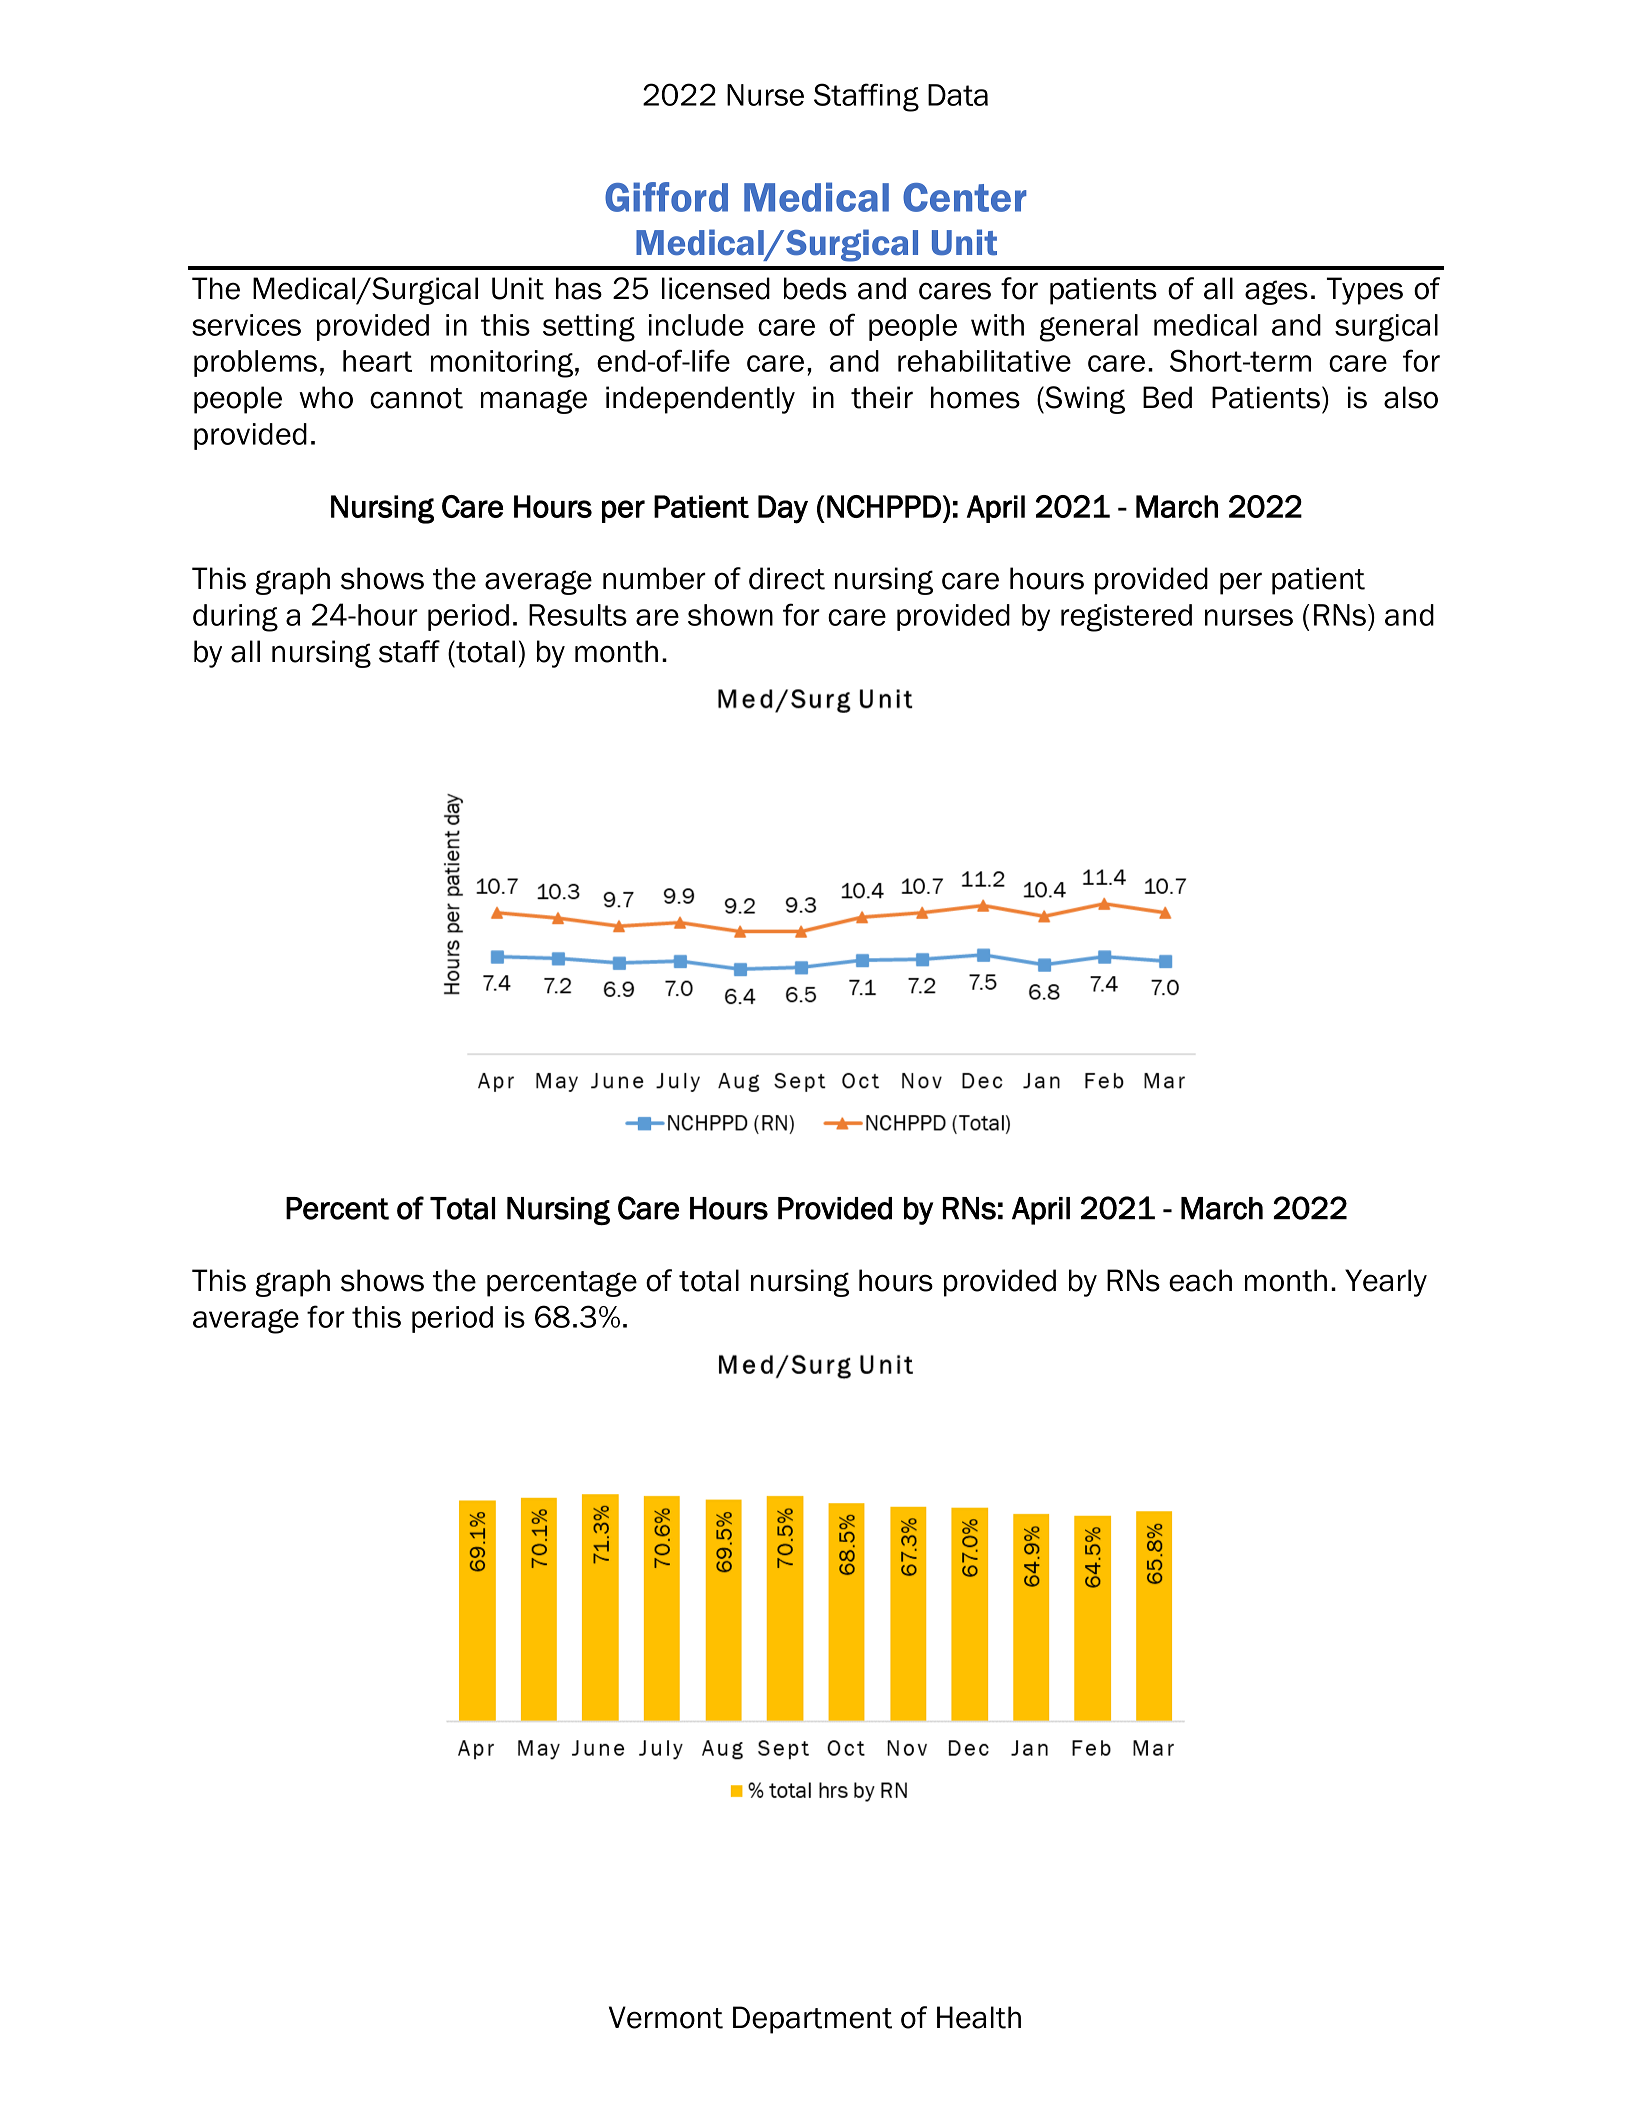  What do you see at coordinates (235, 618) in the screenshot?
I see `during` at bounding box center [235, 618].
